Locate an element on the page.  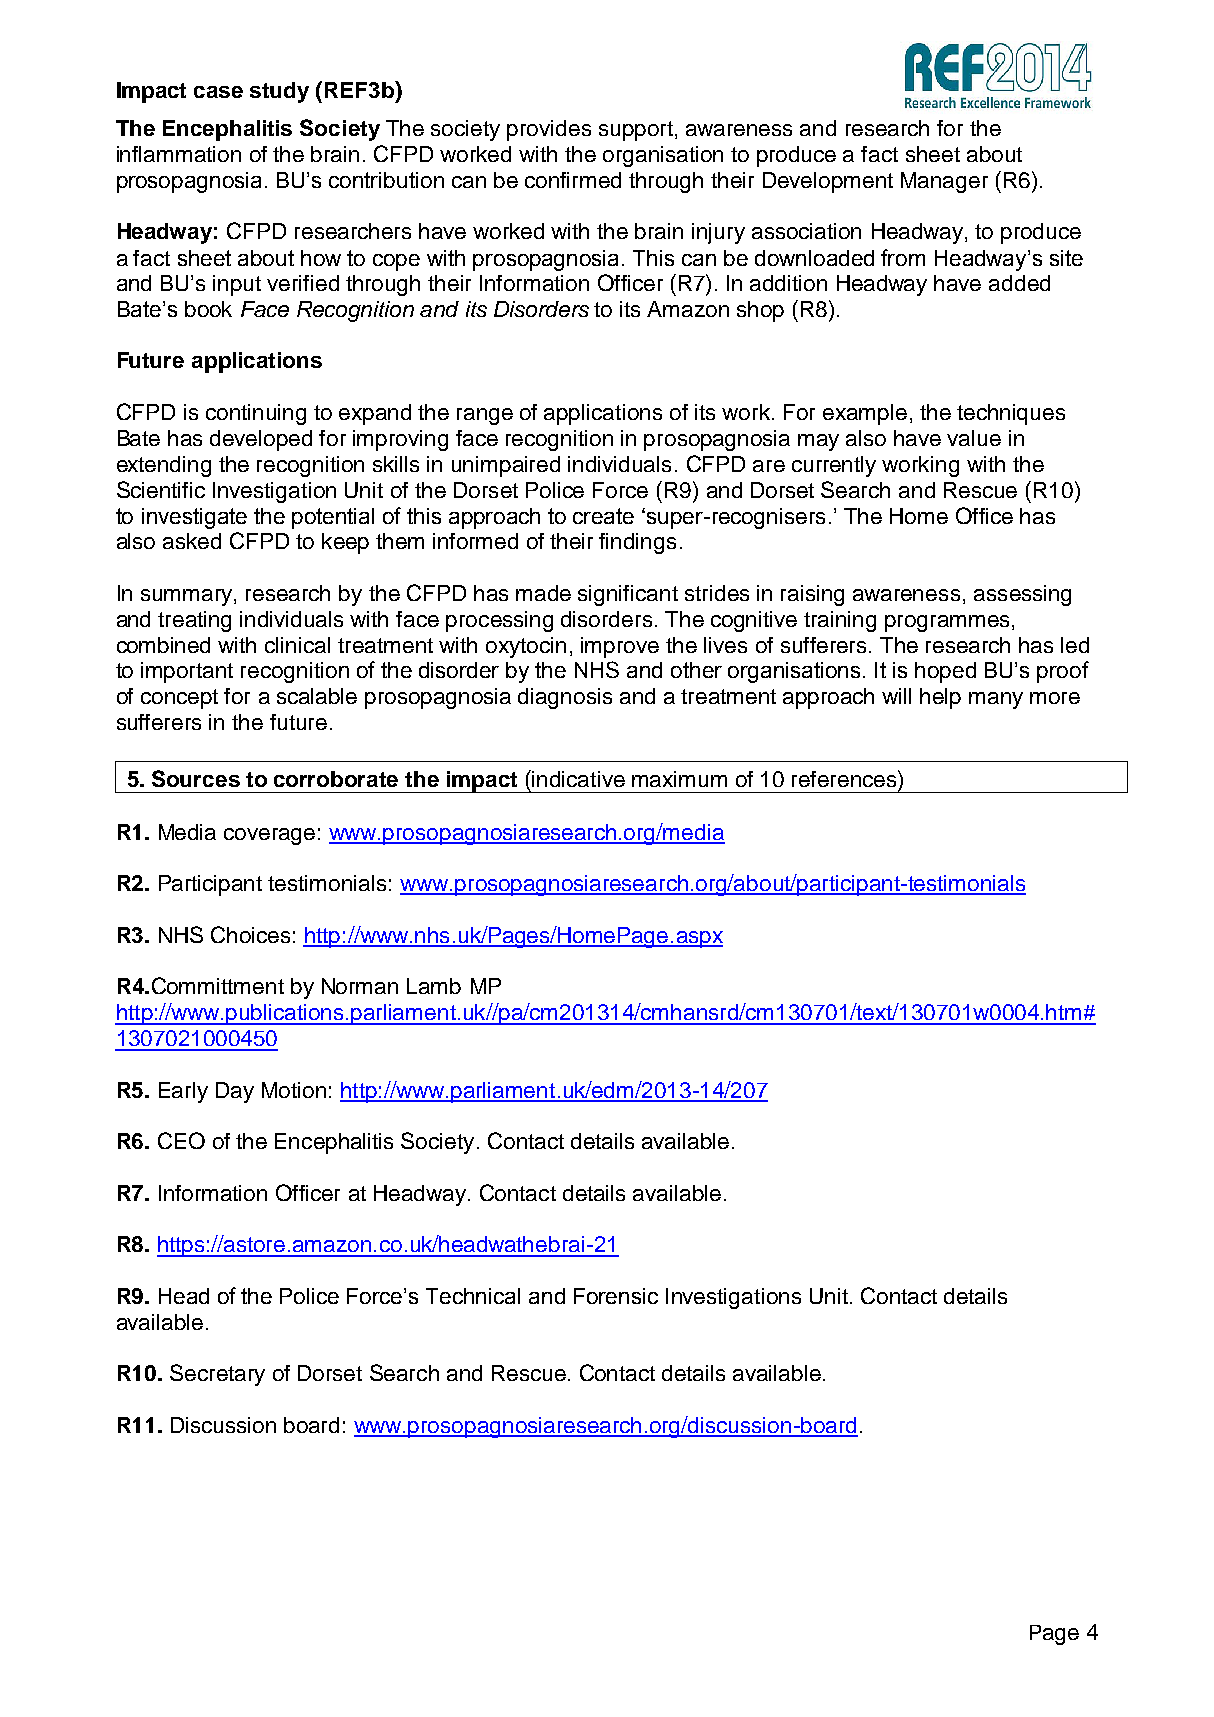
study is located at coordinates (279, 92).
